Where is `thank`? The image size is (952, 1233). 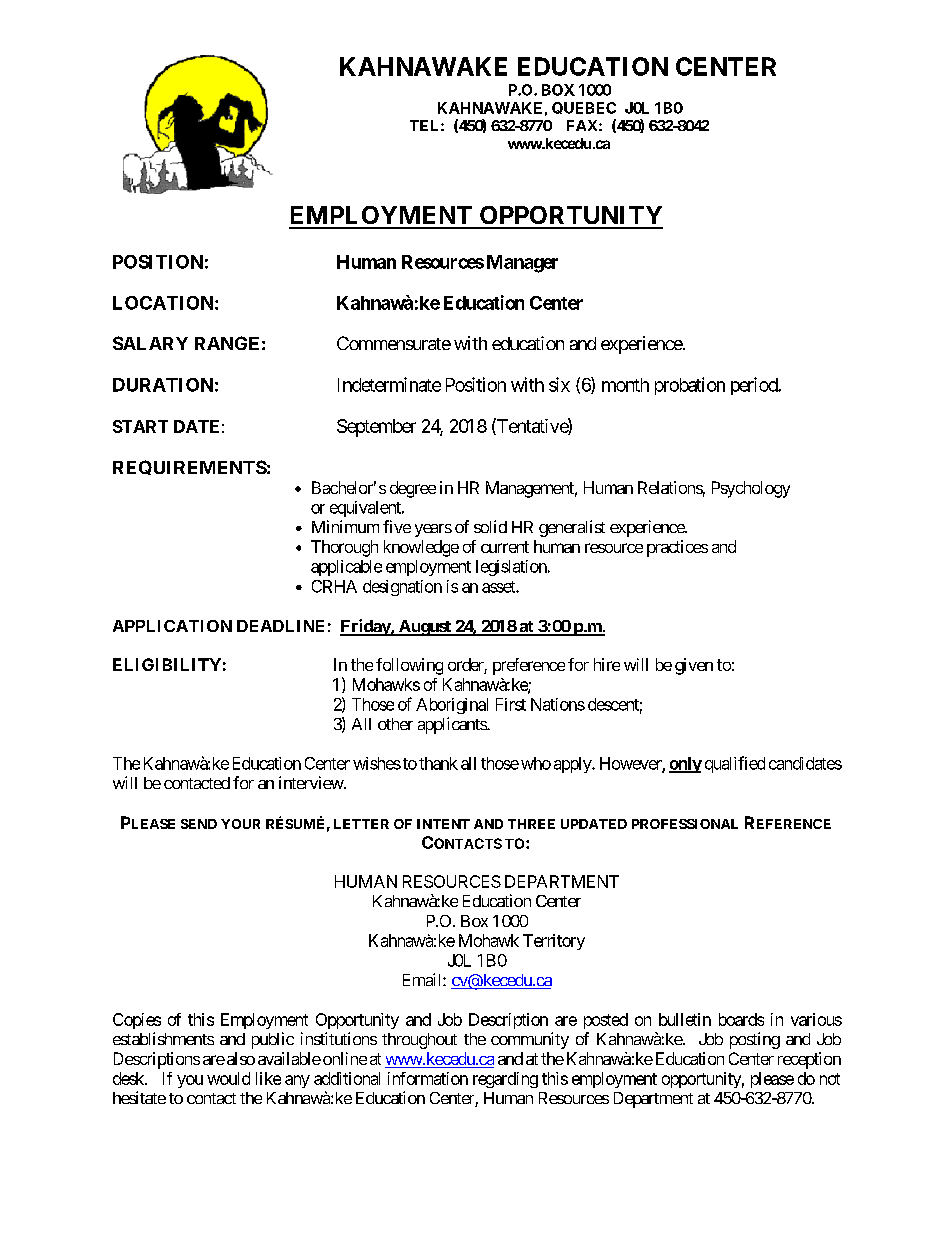 thank is located at coordinates (438, 763).
